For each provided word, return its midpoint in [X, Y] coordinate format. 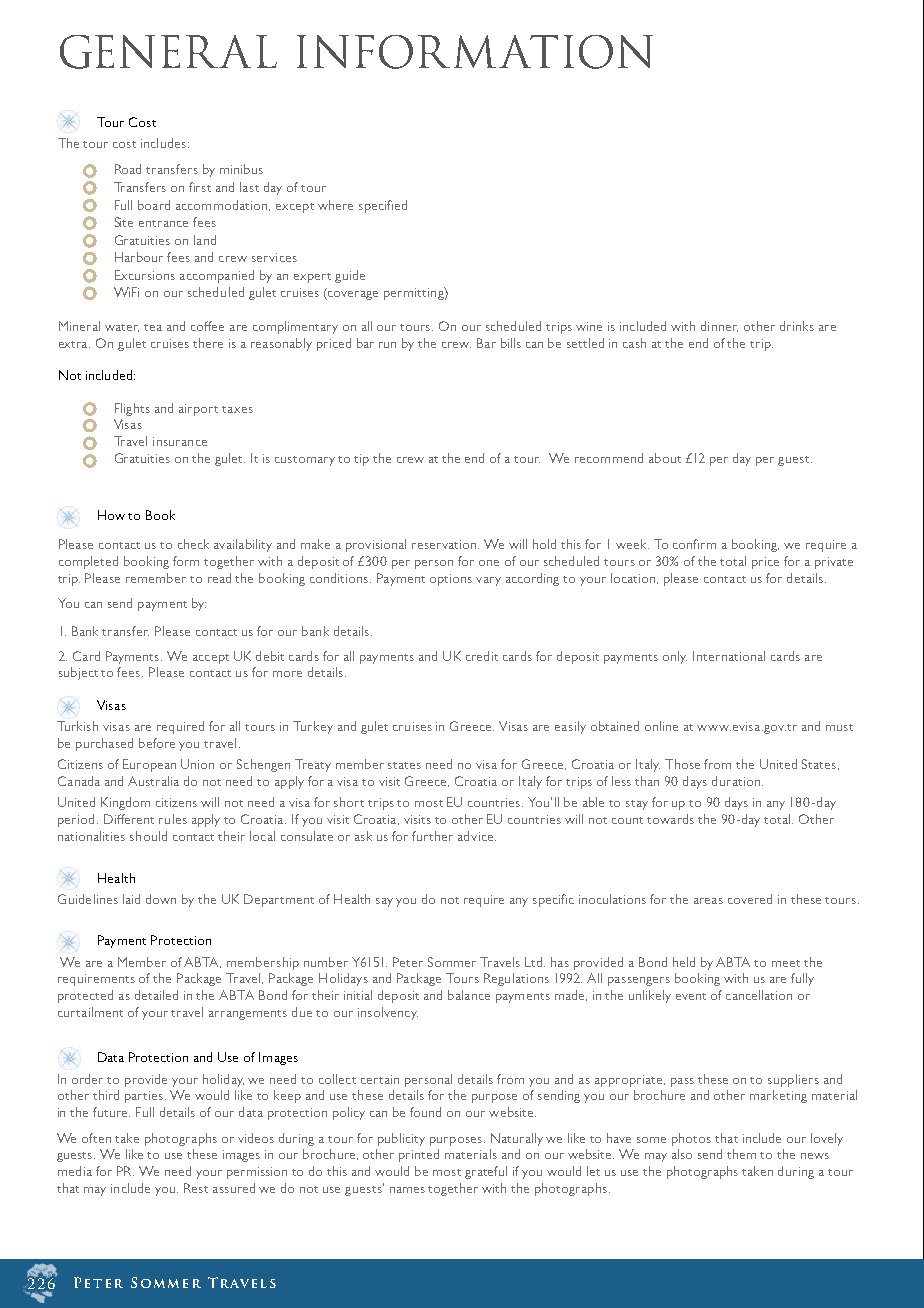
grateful [486, 1172]
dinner [719, 326]
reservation [445, 544]
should [148, 836]
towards [670, 819]
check [193, 544]
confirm [694, 544]
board [154, 205]
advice [477, 836]
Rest [196, 1188]
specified [383, 206]
